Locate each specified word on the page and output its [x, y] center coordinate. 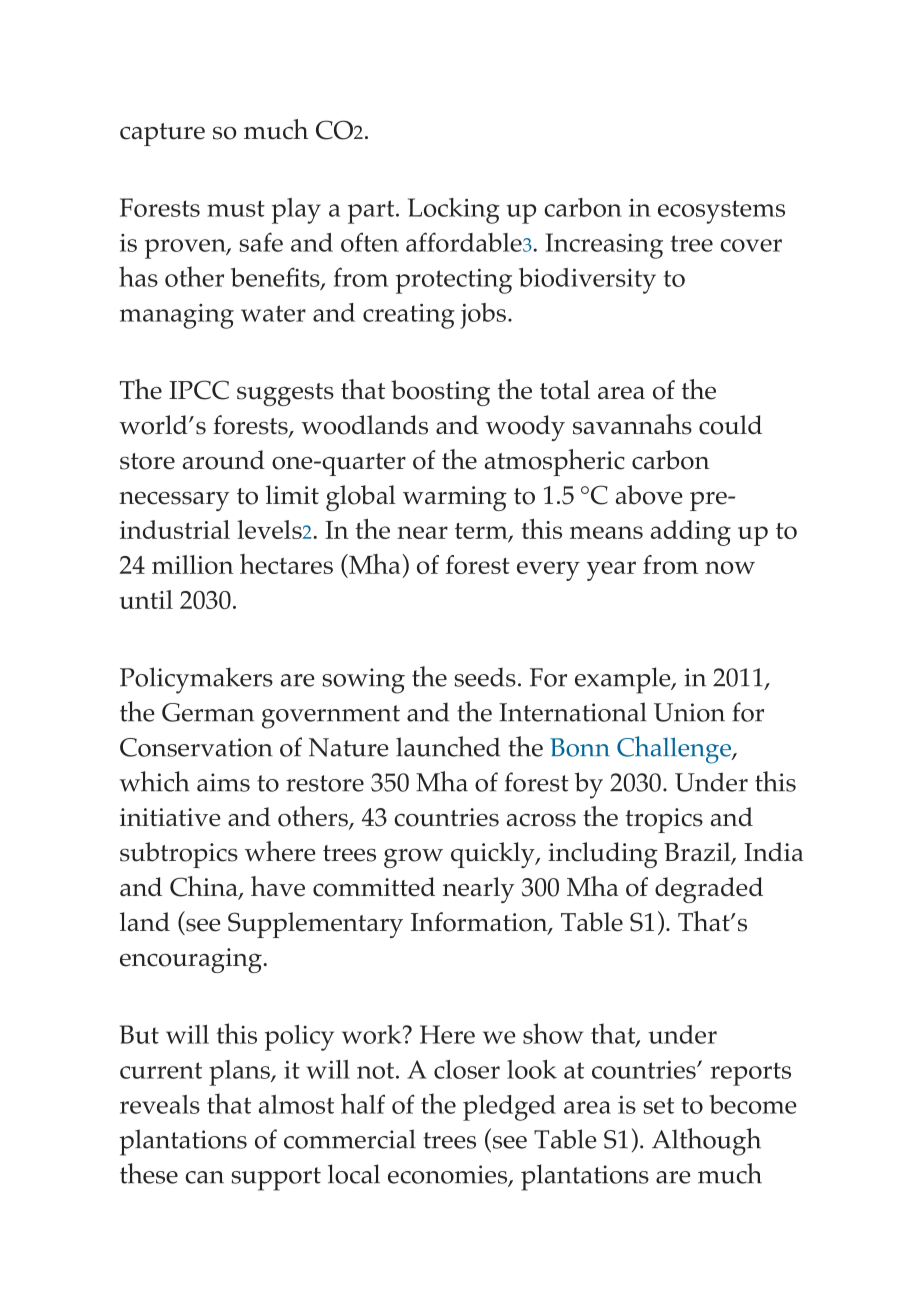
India [773, 851]
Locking [454, 211]
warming [455, 498]
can [204, 1177]
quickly [494, 855]
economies [449, 1175]
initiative [170, 817]
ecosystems [721, 212]
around [224, 460]
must [236, 208]
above [649, 495]
